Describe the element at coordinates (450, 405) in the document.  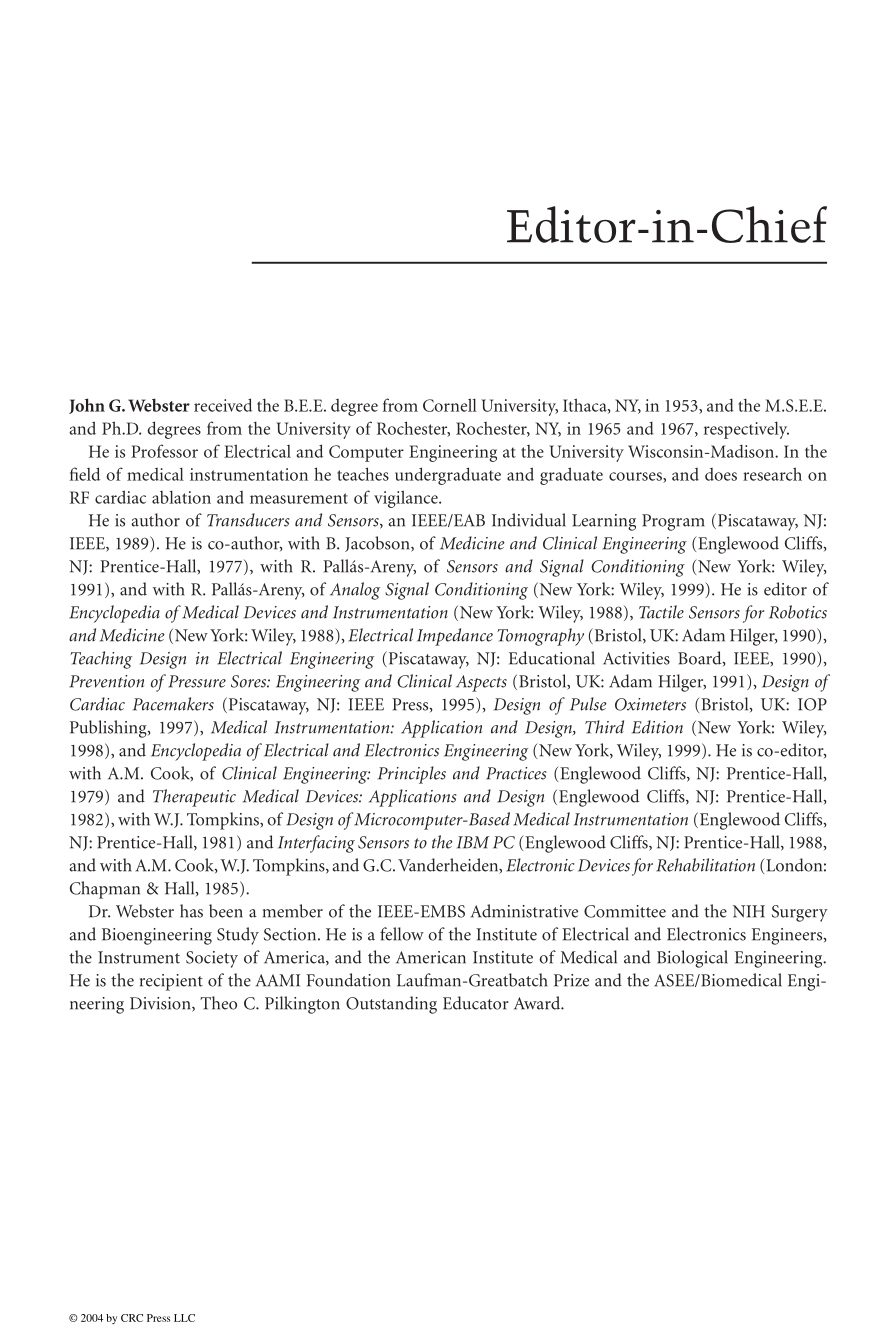
I see `Cornell` at that location.
